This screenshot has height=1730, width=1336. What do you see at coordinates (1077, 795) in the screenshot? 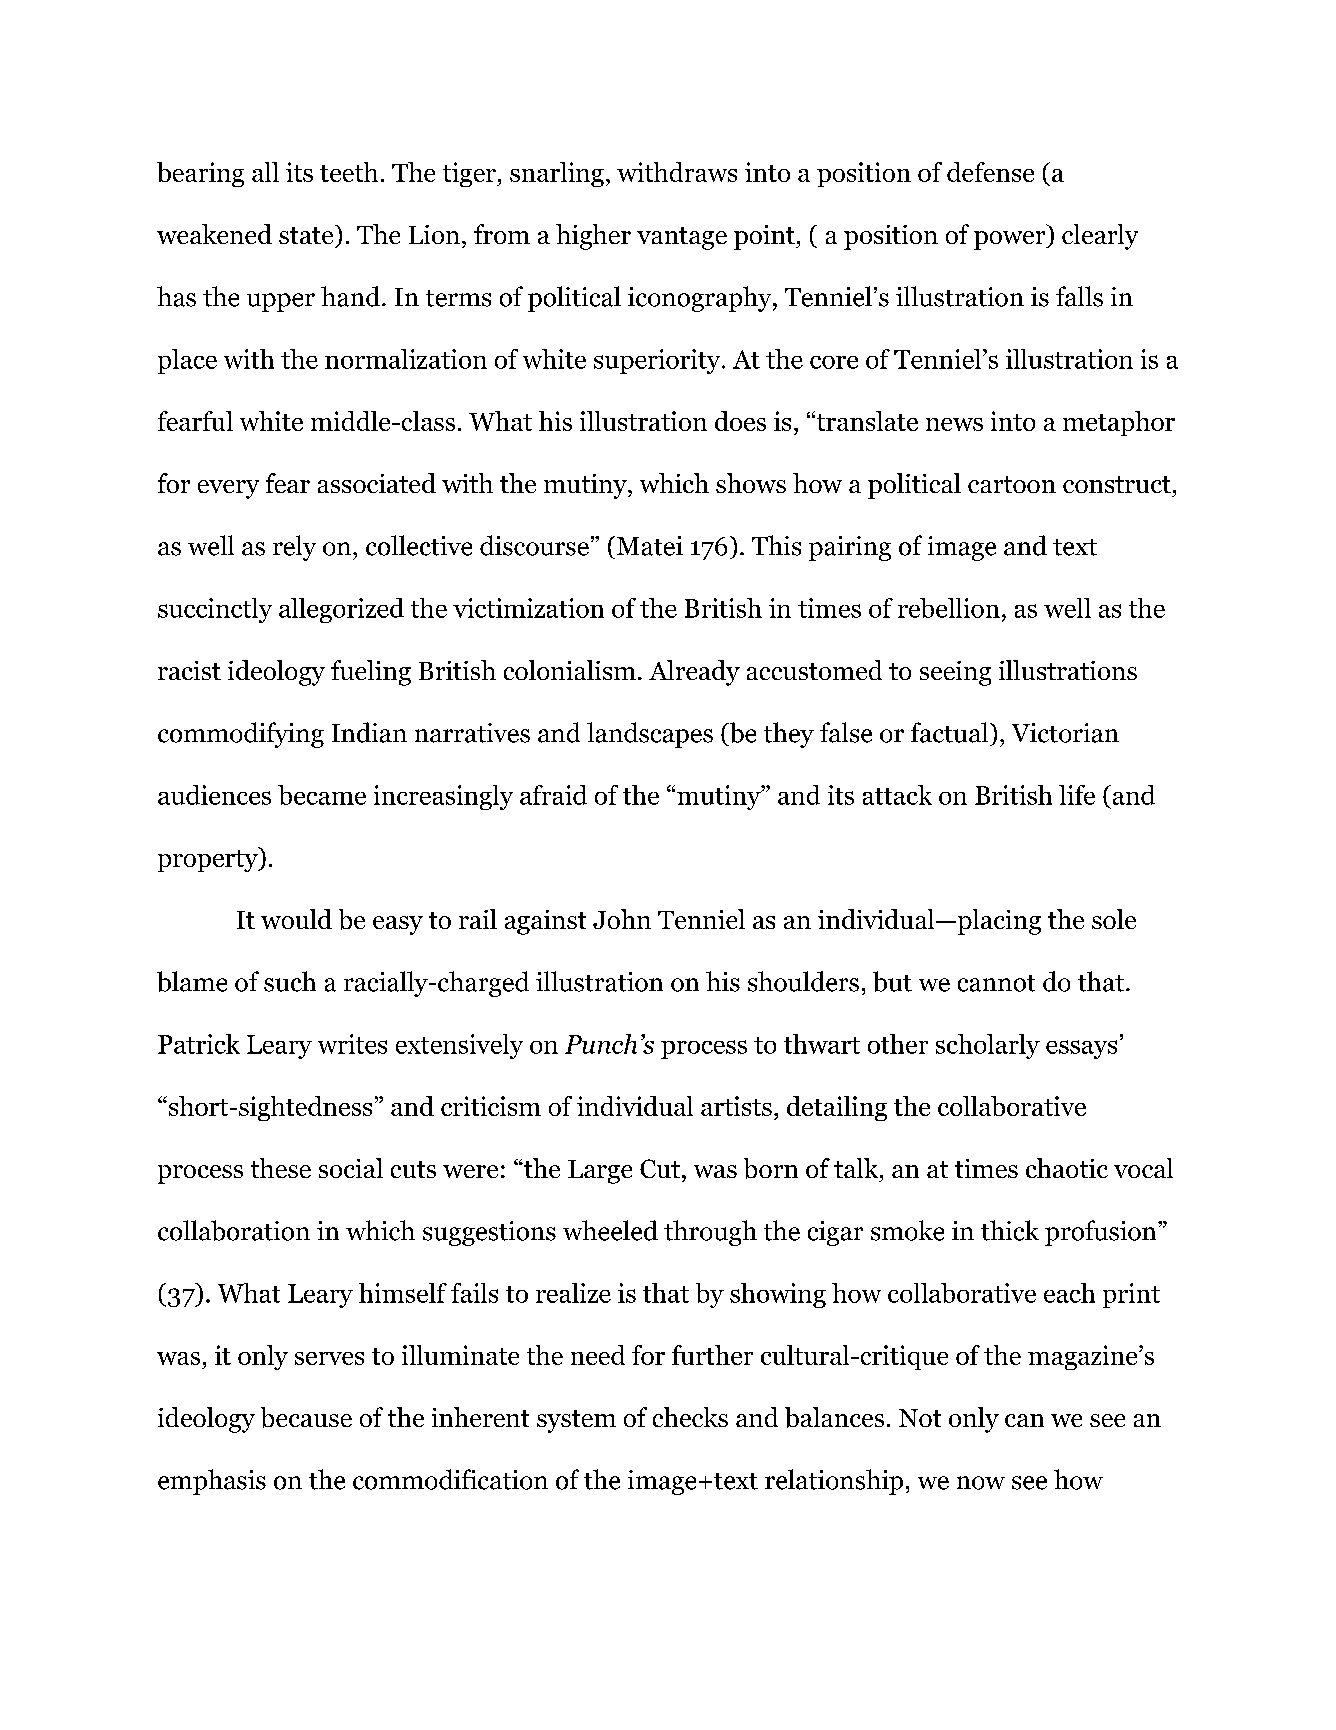
I see `life` at bounding box center [1077, 795].
